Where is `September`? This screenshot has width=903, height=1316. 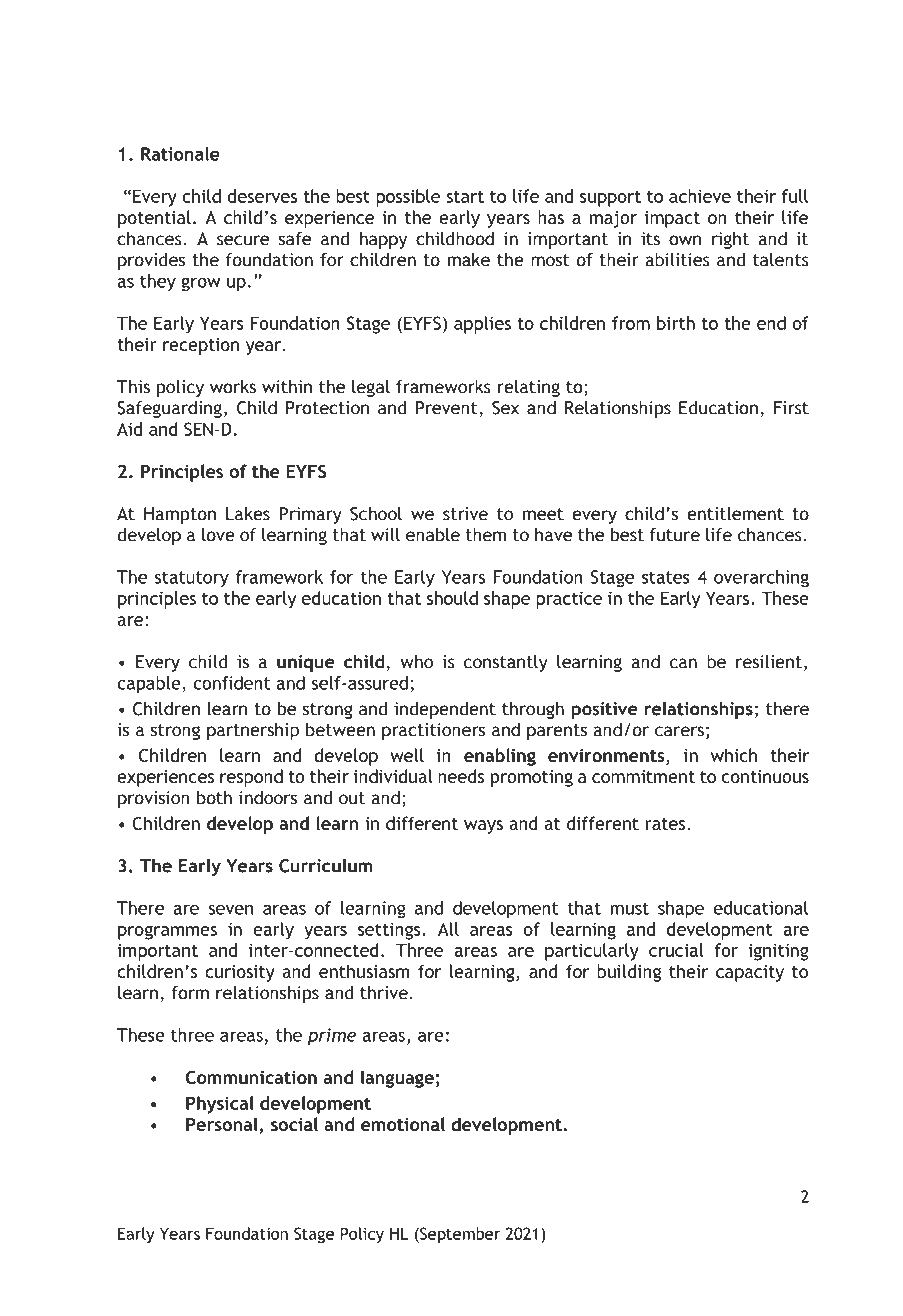
September is located at coordinates (459, 1235).
